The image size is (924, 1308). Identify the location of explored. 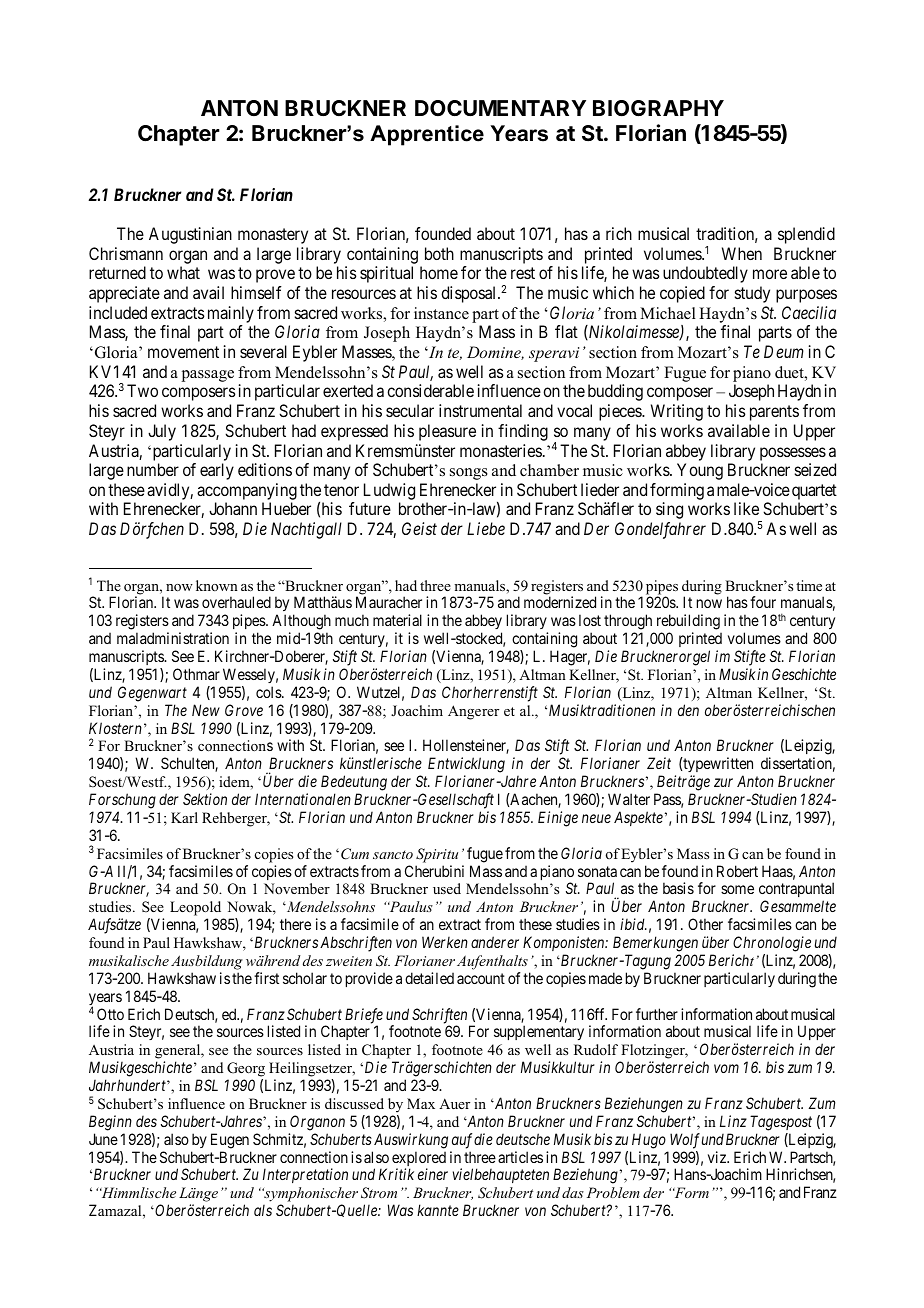
(419, 1160).
